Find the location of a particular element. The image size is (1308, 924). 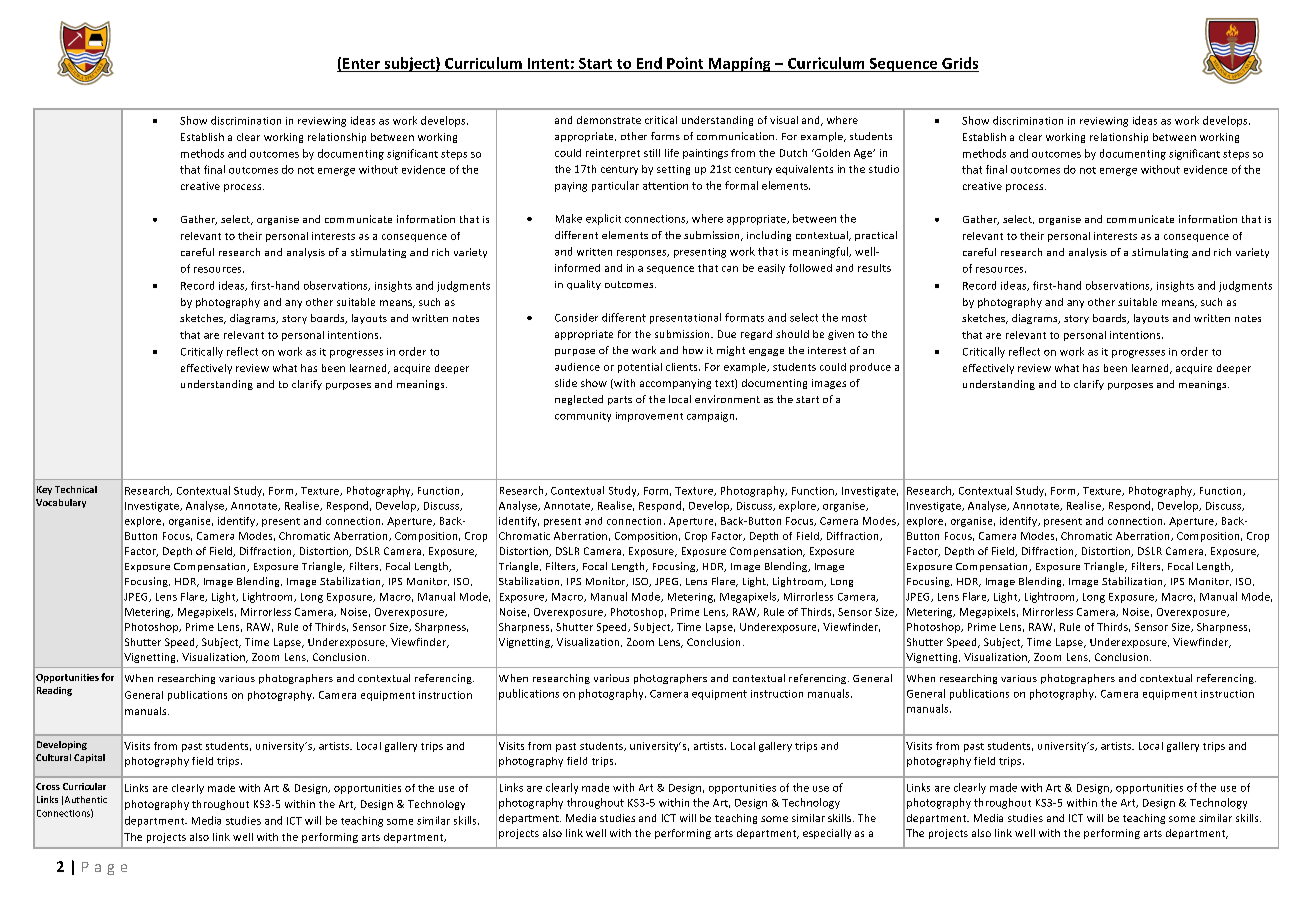

campaign is located at coordinates (712, 417).
